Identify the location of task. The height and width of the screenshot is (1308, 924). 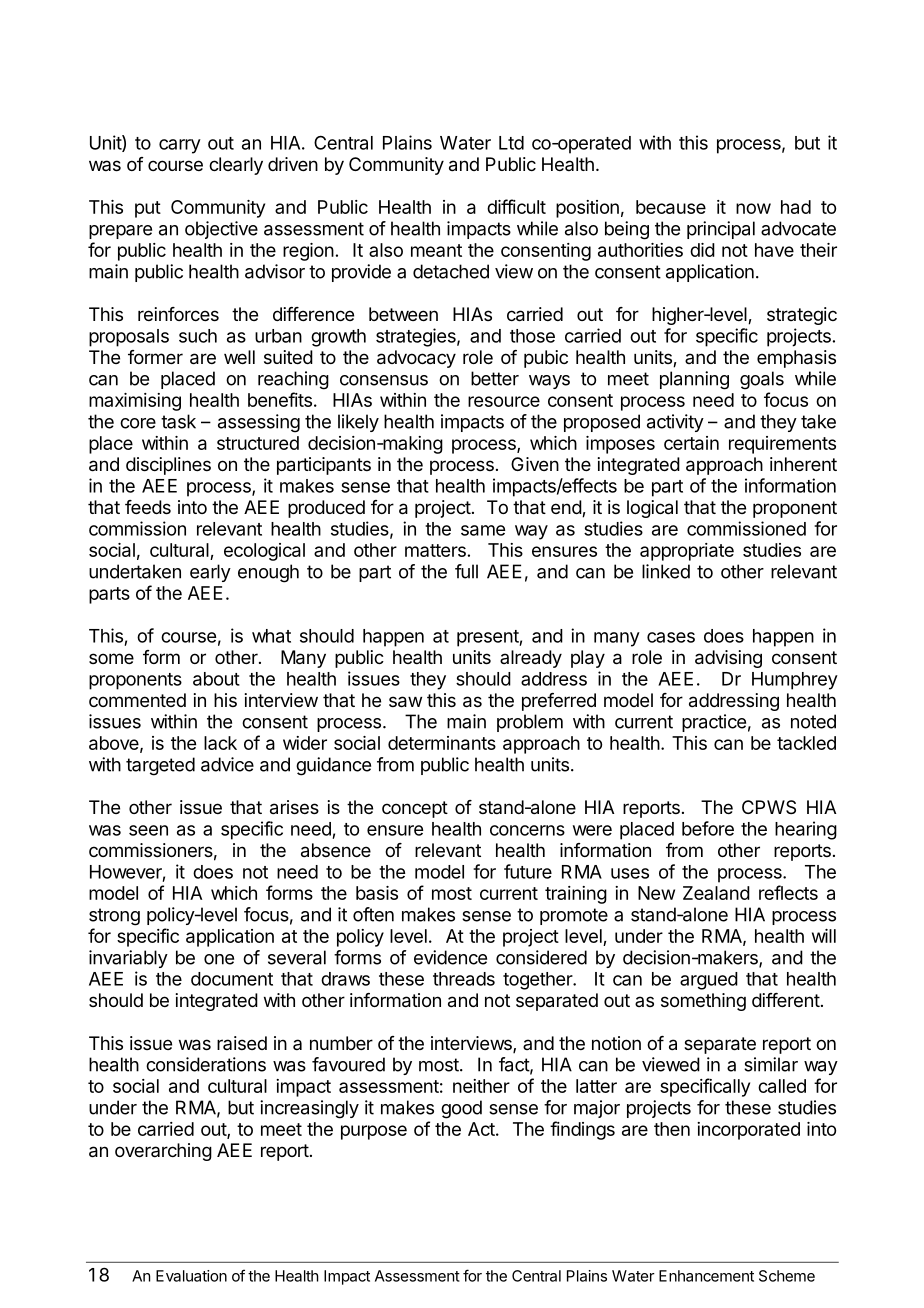
(178, 421).
